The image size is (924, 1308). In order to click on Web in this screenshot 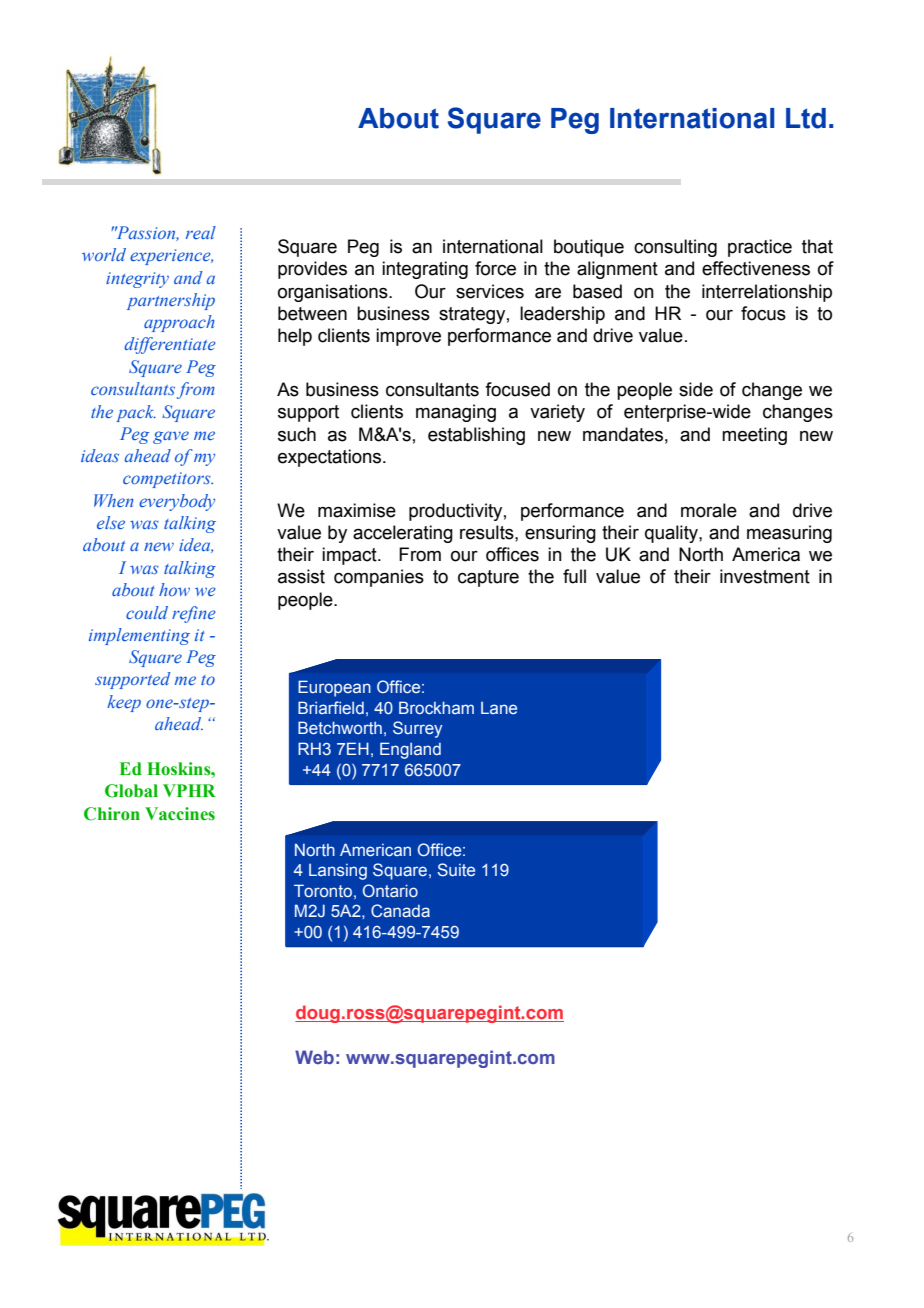, I will do `click(314, 1057)`.
